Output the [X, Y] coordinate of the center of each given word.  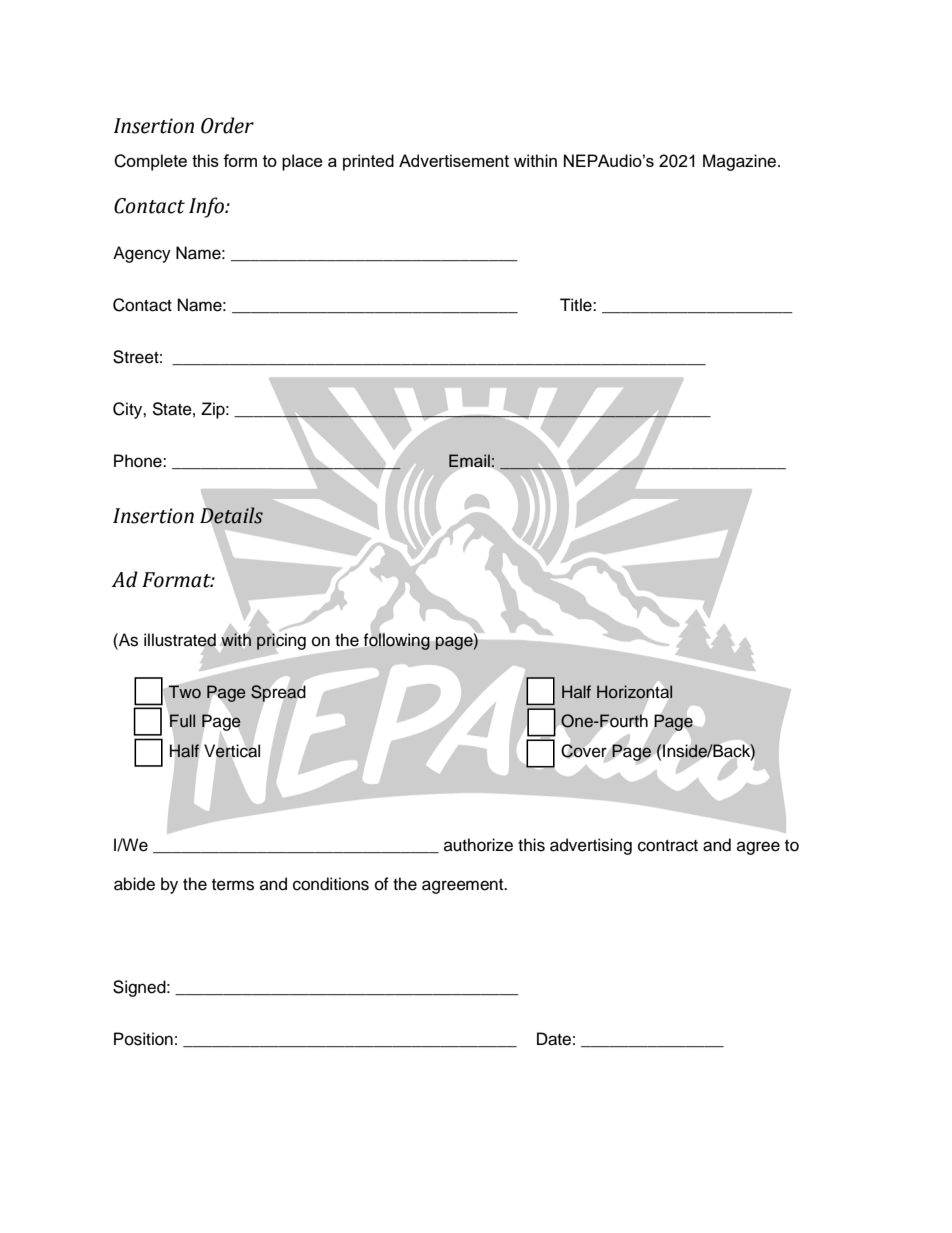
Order [227, 125]
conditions [331, 884]
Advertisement [454, 160]
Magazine [741, 162]
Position [143, 1039]
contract [668, 846]
